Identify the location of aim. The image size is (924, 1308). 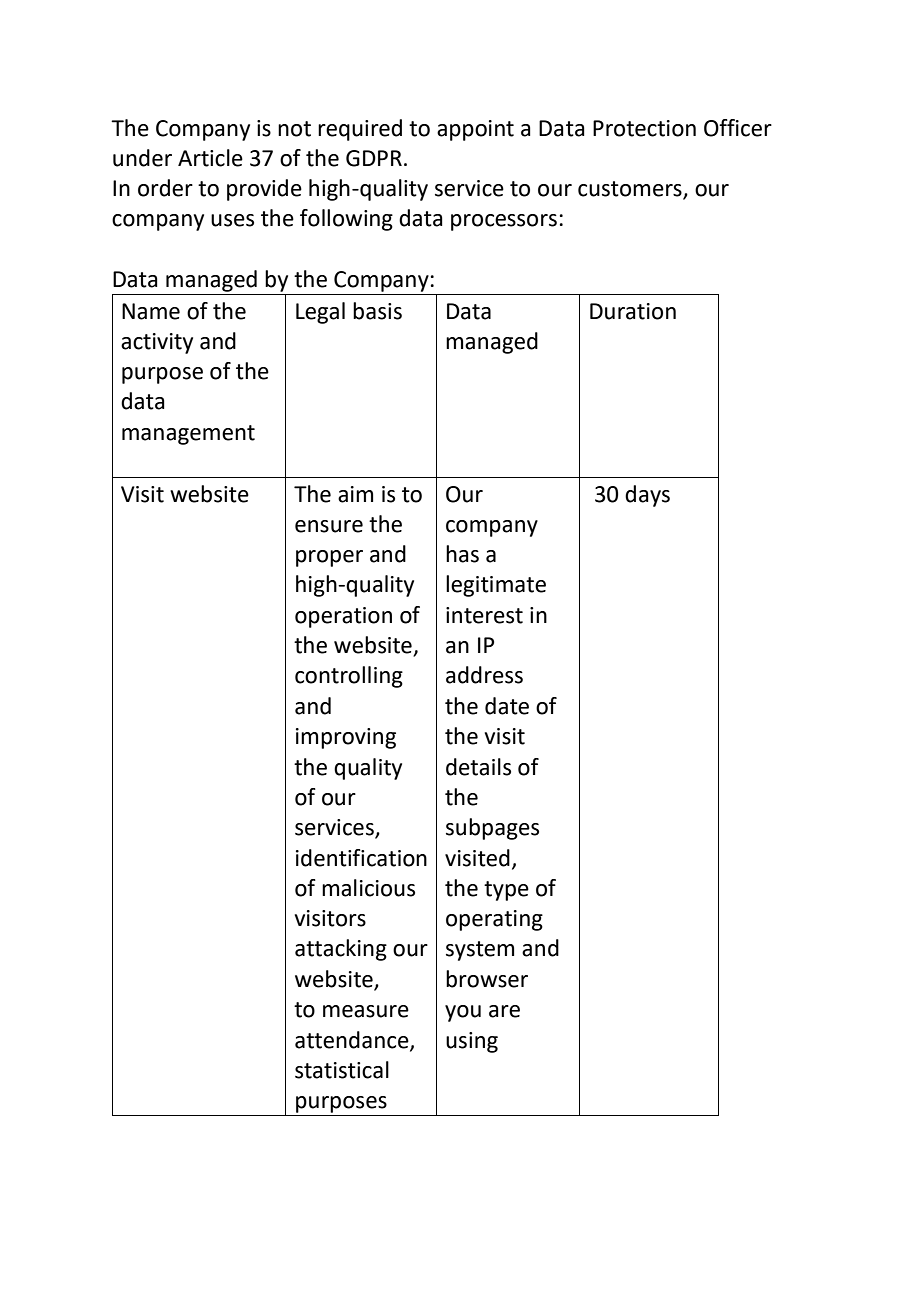
(355, 494).
